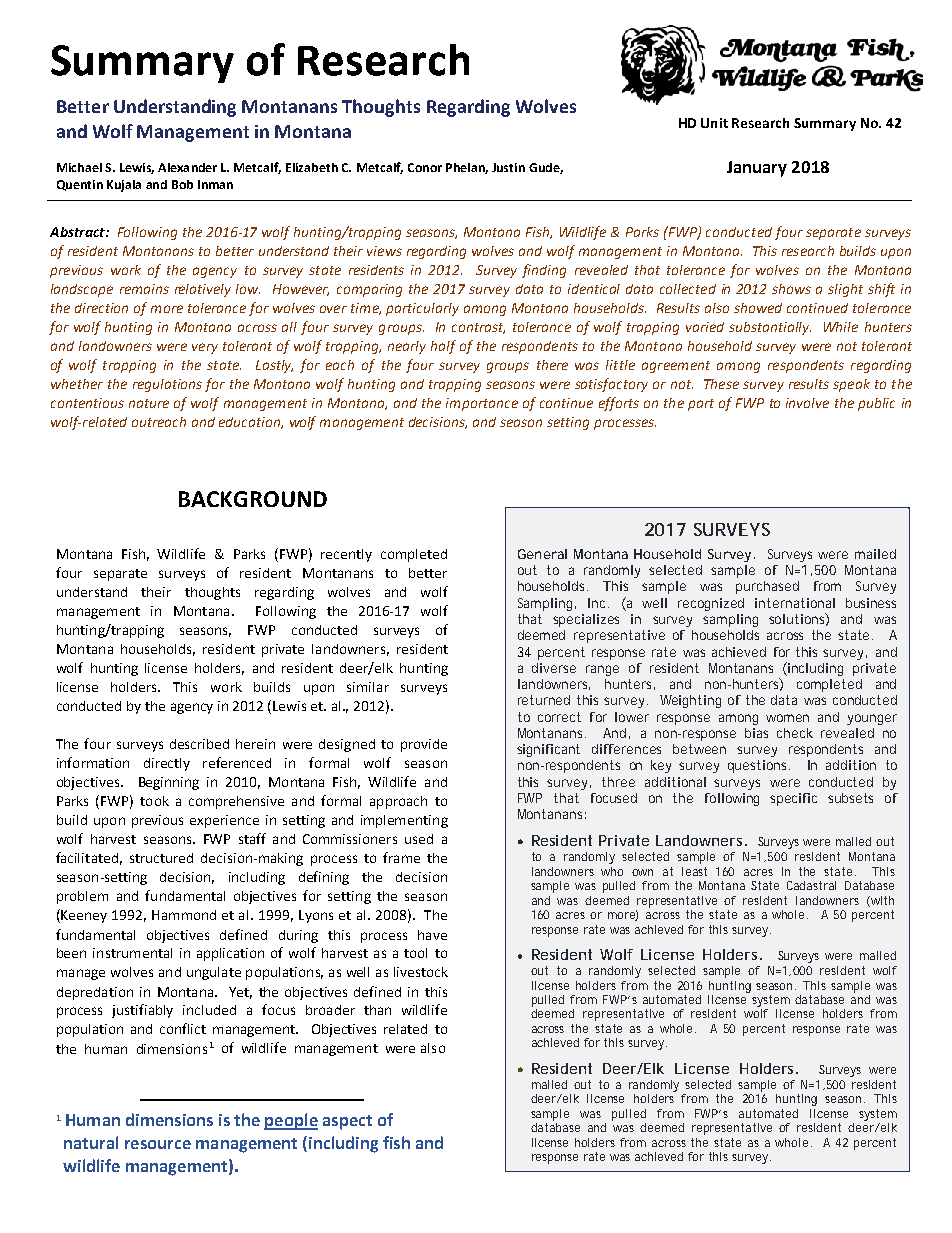  I want to click on Justin, so click(508, 167).
